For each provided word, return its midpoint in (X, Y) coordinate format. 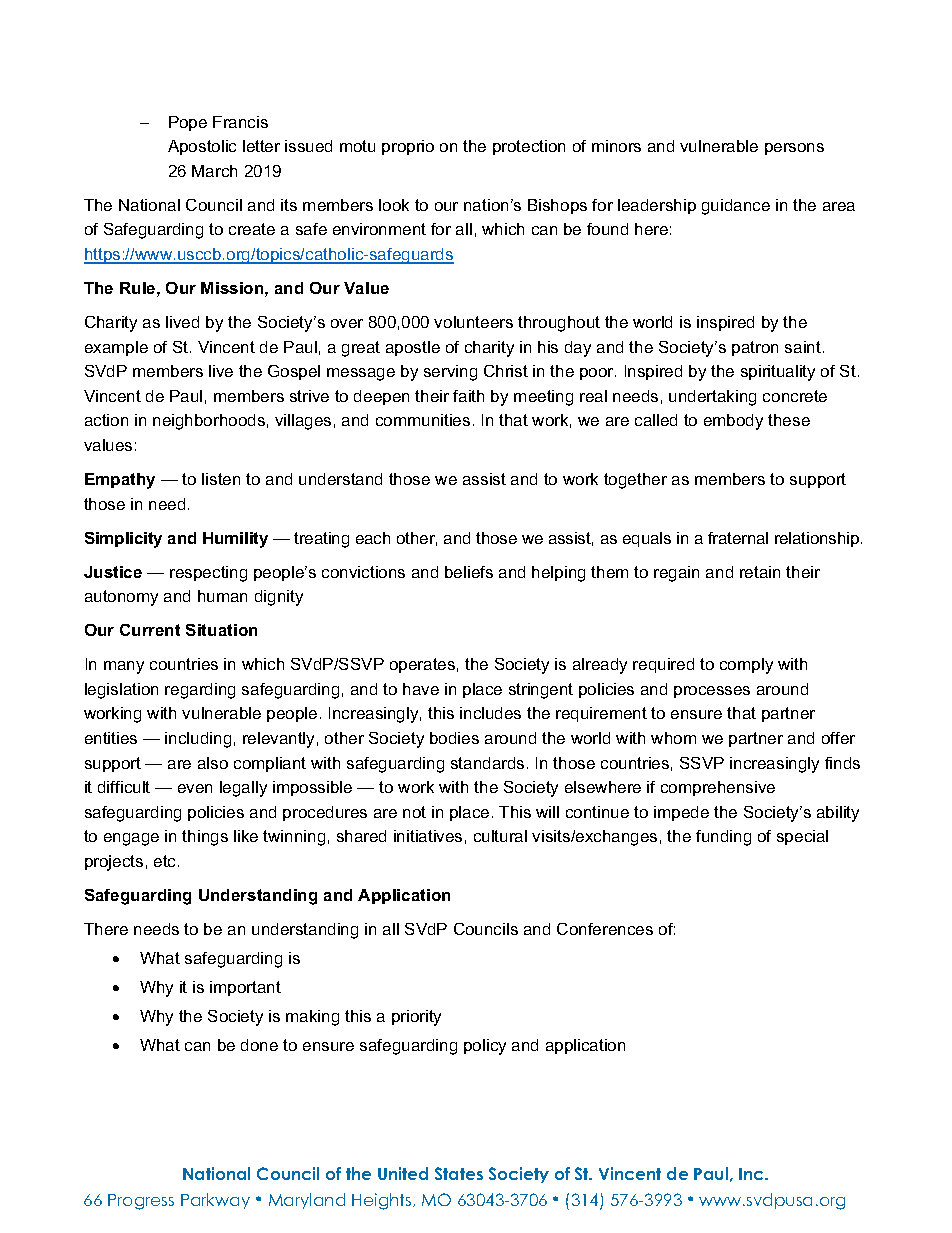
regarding (200, 691)
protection (529, 147)
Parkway (215, 1201)
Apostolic (202, 147)
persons (794, 149)
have (421, 689)
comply (746, 666)
